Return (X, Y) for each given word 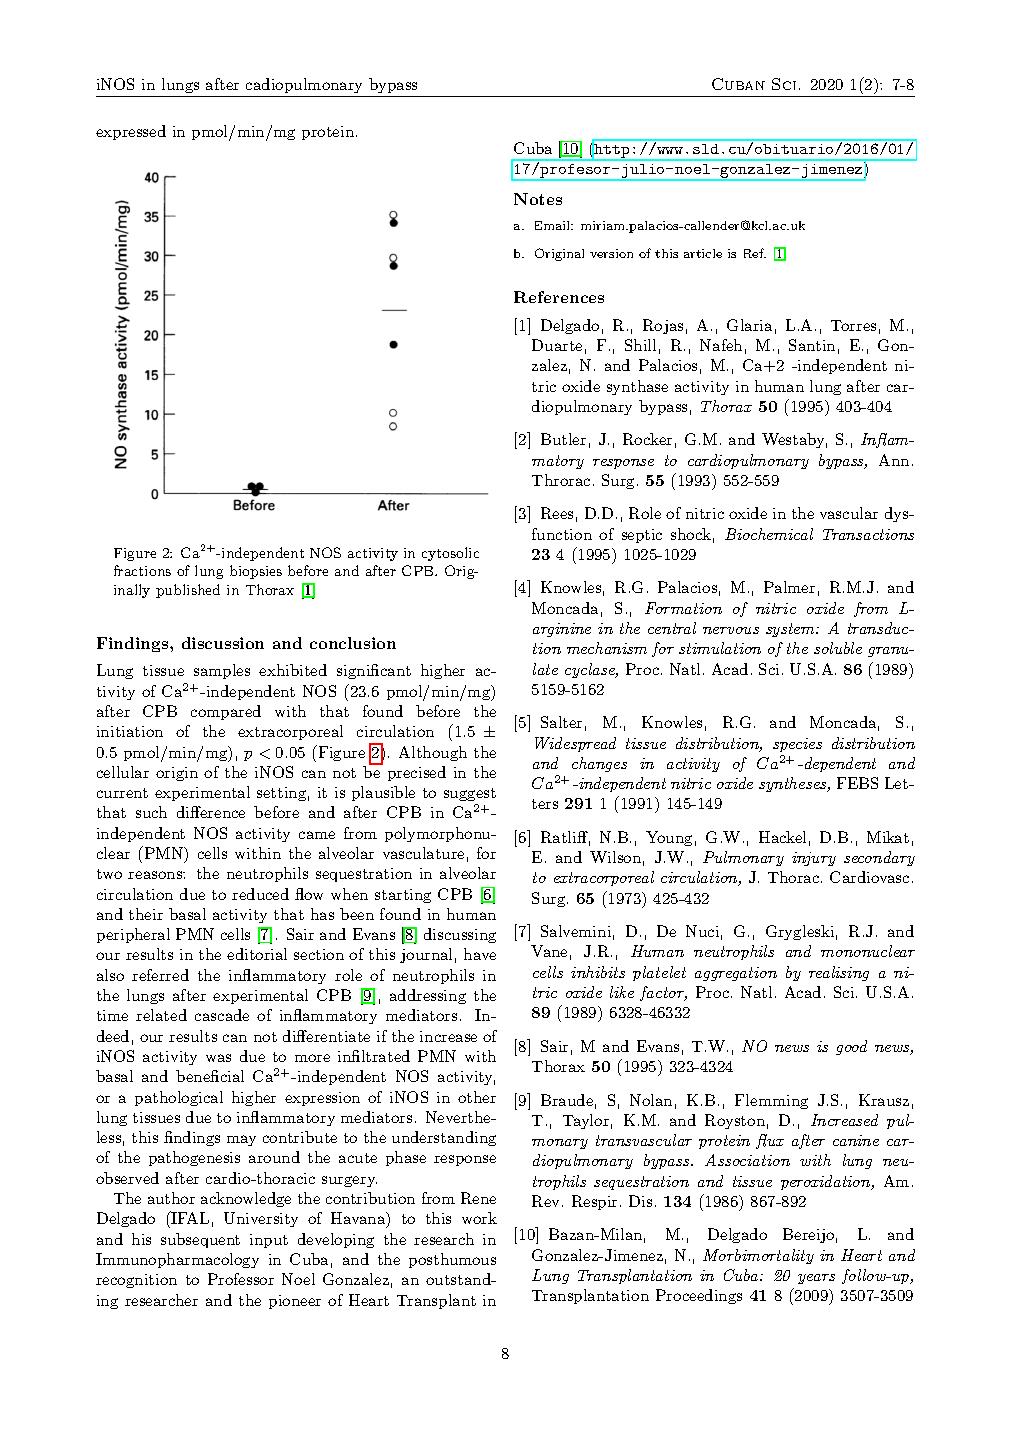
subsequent (200, 1240)
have (480, 954)
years (816, 1279)
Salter (561, 722)
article (703, 253)
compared (226, 712)
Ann (894, 460)
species (797, 745)
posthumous (452, 1260)
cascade (222, 1015)
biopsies (256, 572)
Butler (563, 439)
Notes (538, 199)
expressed (131, 132)
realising (839, 973)
